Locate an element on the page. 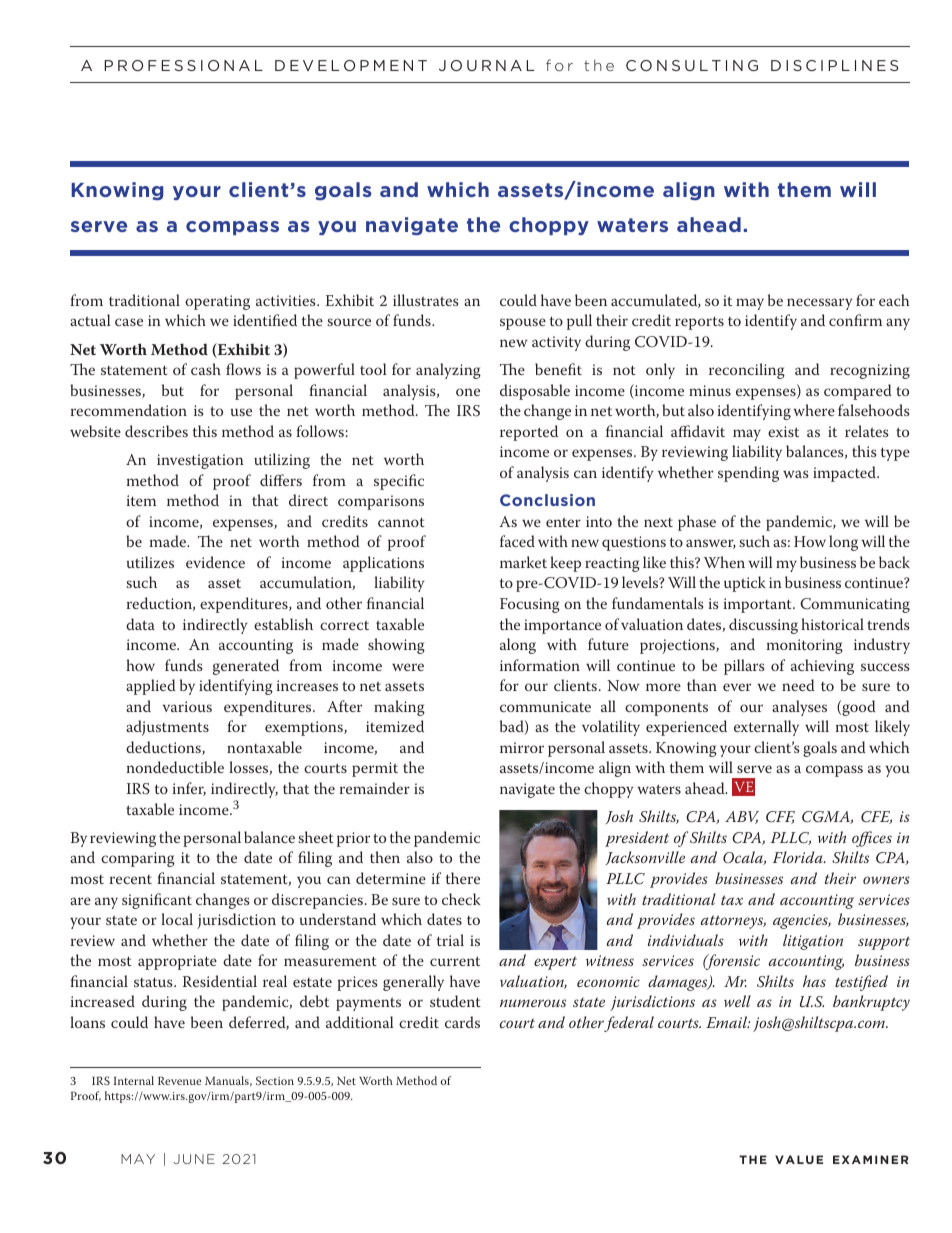  JOURNAL is located at coordinates (486, 65).
